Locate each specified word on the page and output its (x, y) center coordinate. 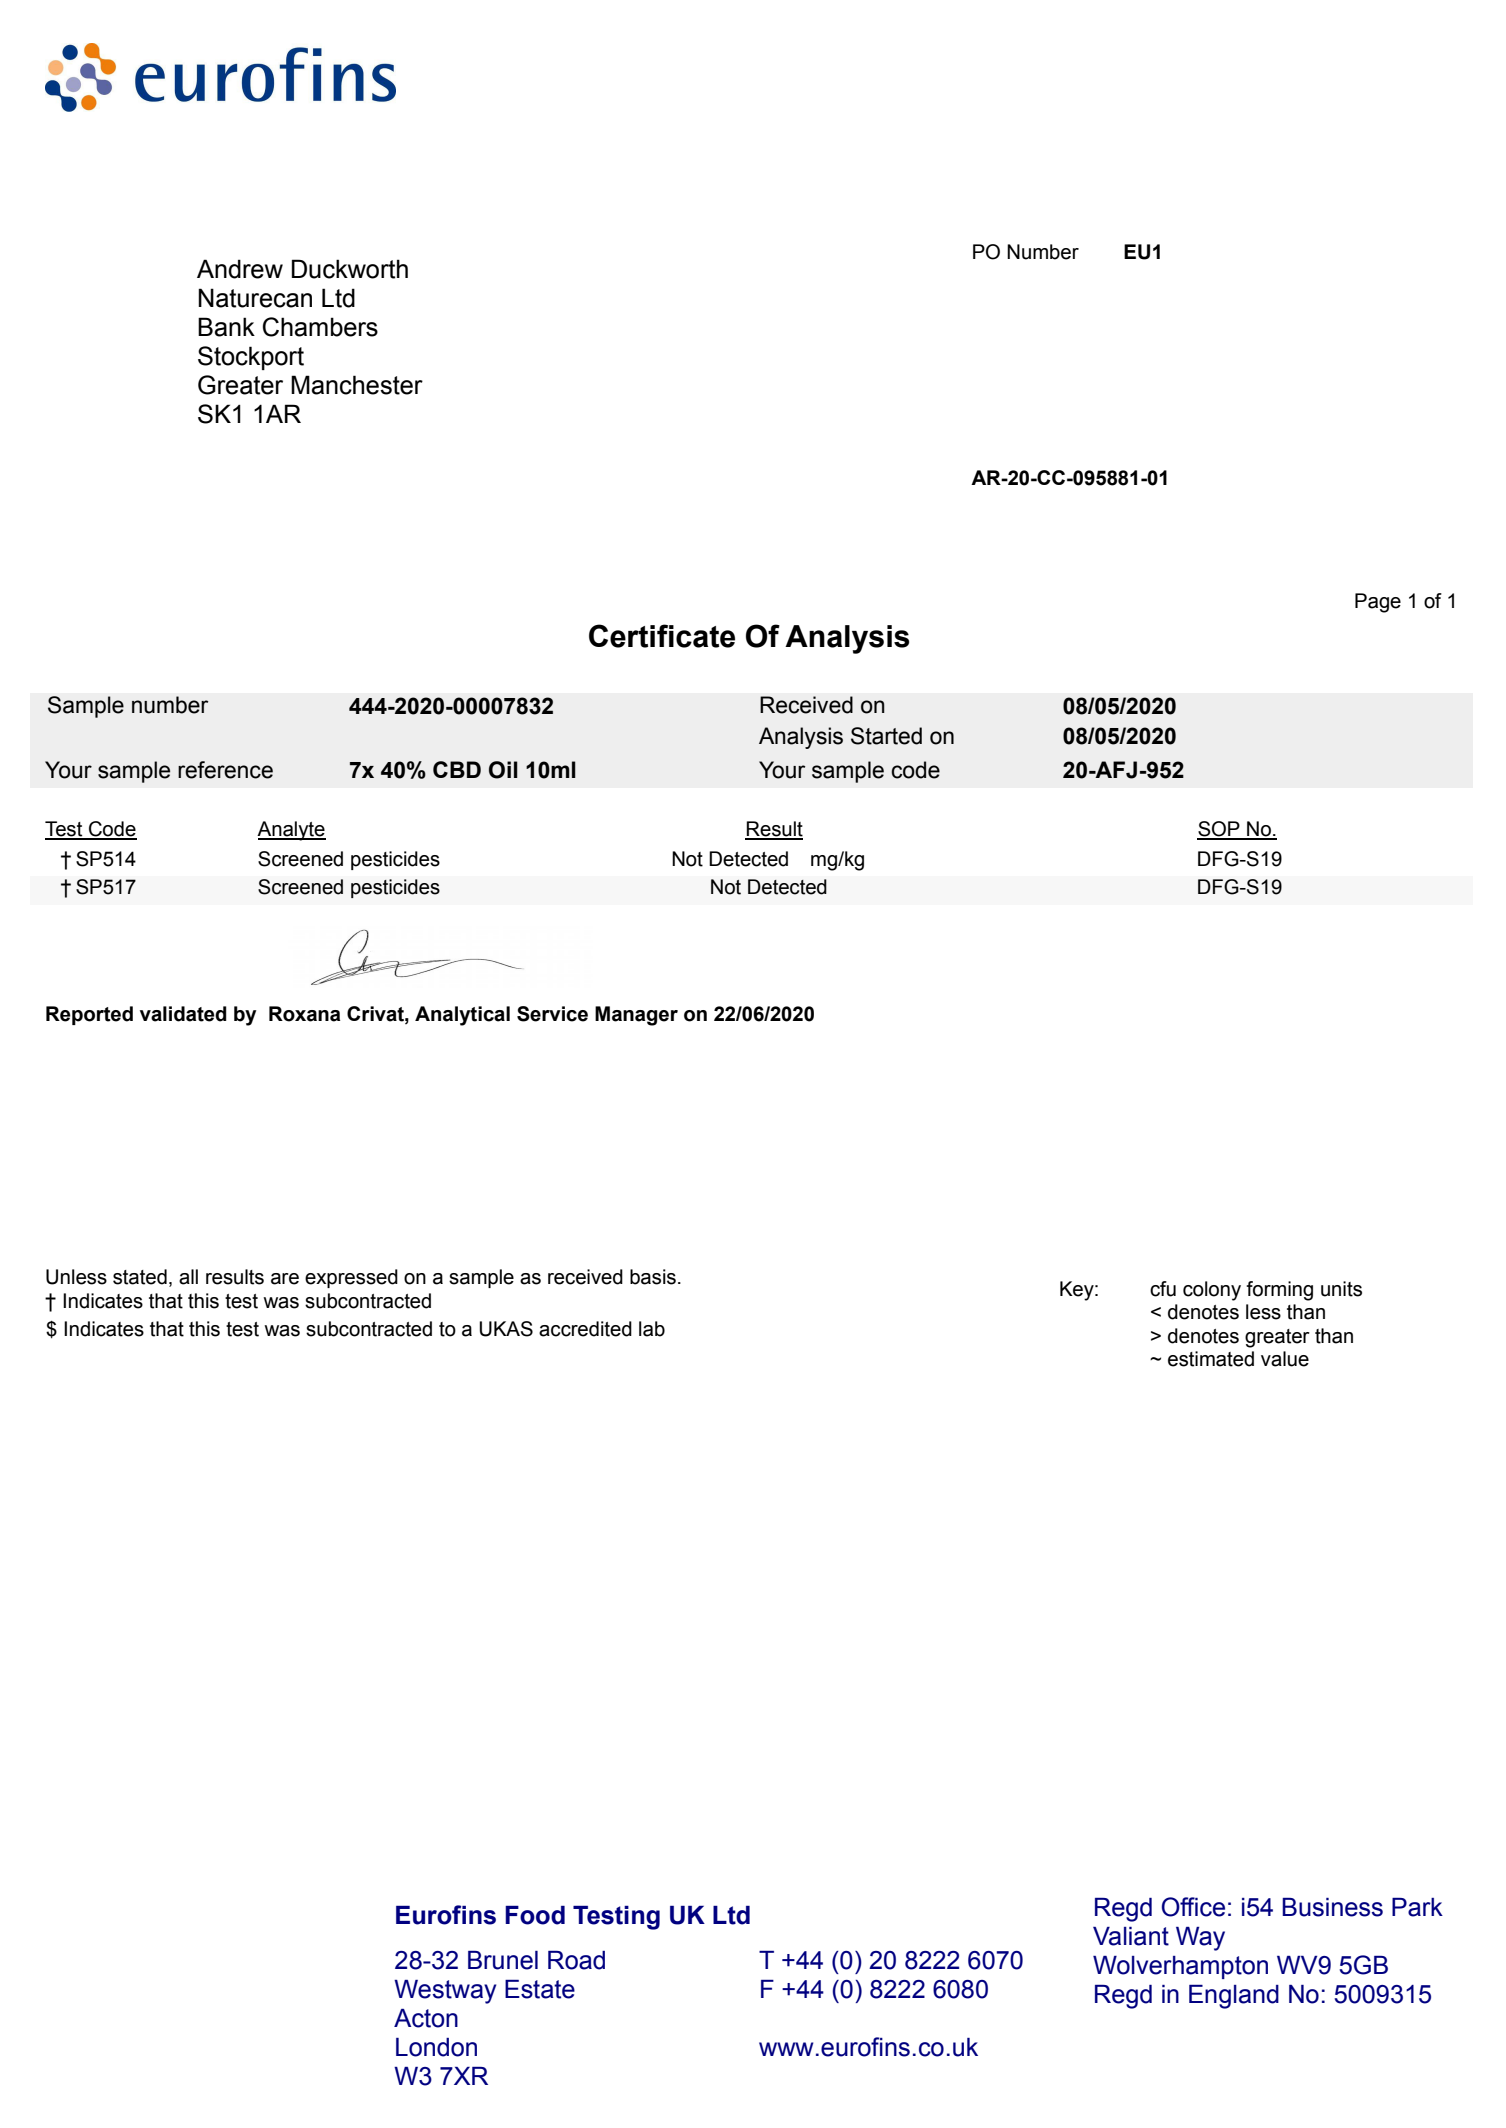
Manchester (357, 385)
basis (653, 1277)
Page (1378, 603)
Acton (426, 2018)
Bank (226, 327)
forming (1279, 1291)
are (285, 1279)
